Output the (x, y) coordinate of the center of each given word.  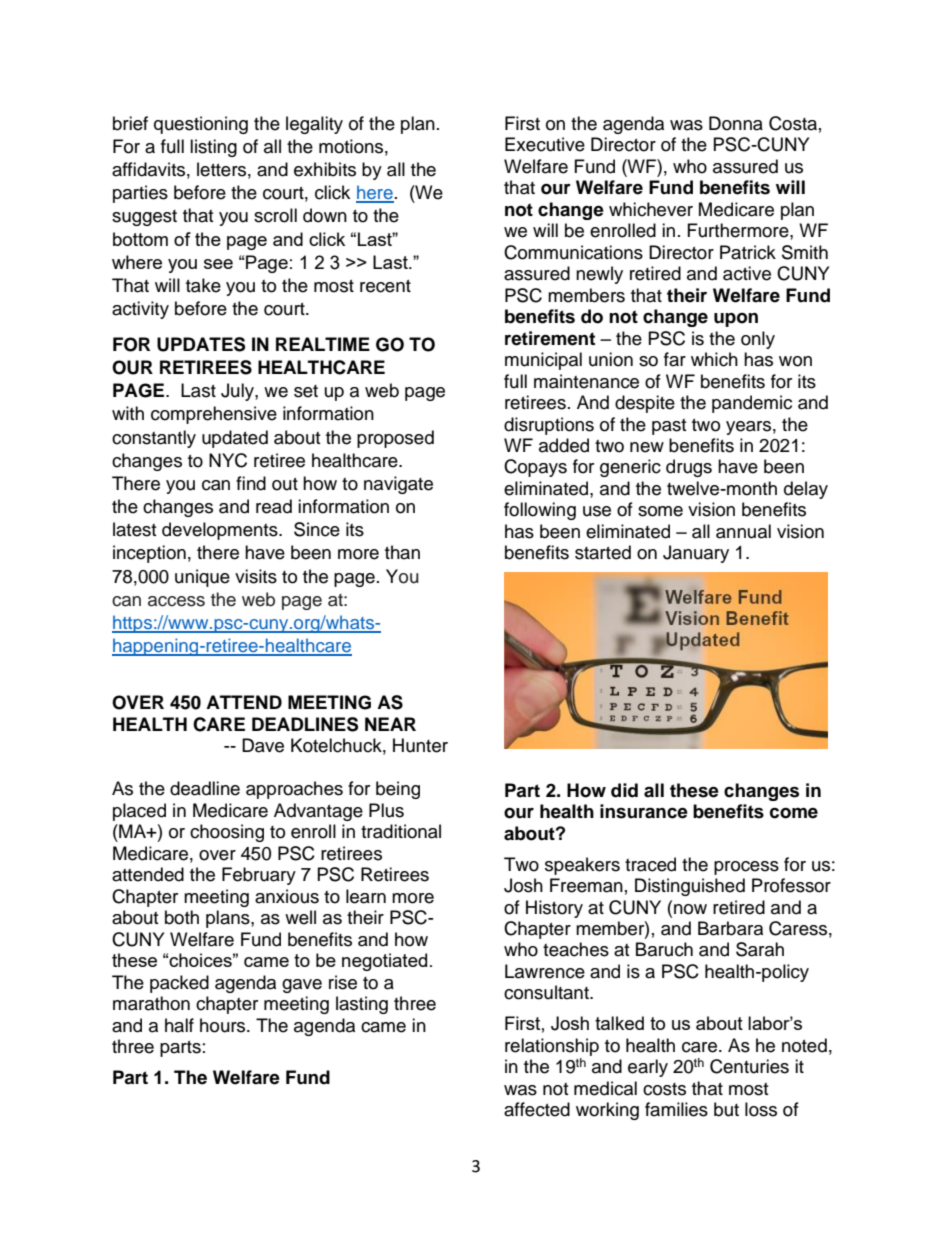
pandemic (752, 404)
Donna (736, 123)
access (176, 601)
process (746, 868)
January (696, 554)
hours (224, 1025)
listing (213, 148)
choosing (227, 833)
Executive (545, 144)
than (402, 552)
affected (537, 1109)
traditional (401, 831)
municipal (543, 361)
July (238, 392)
